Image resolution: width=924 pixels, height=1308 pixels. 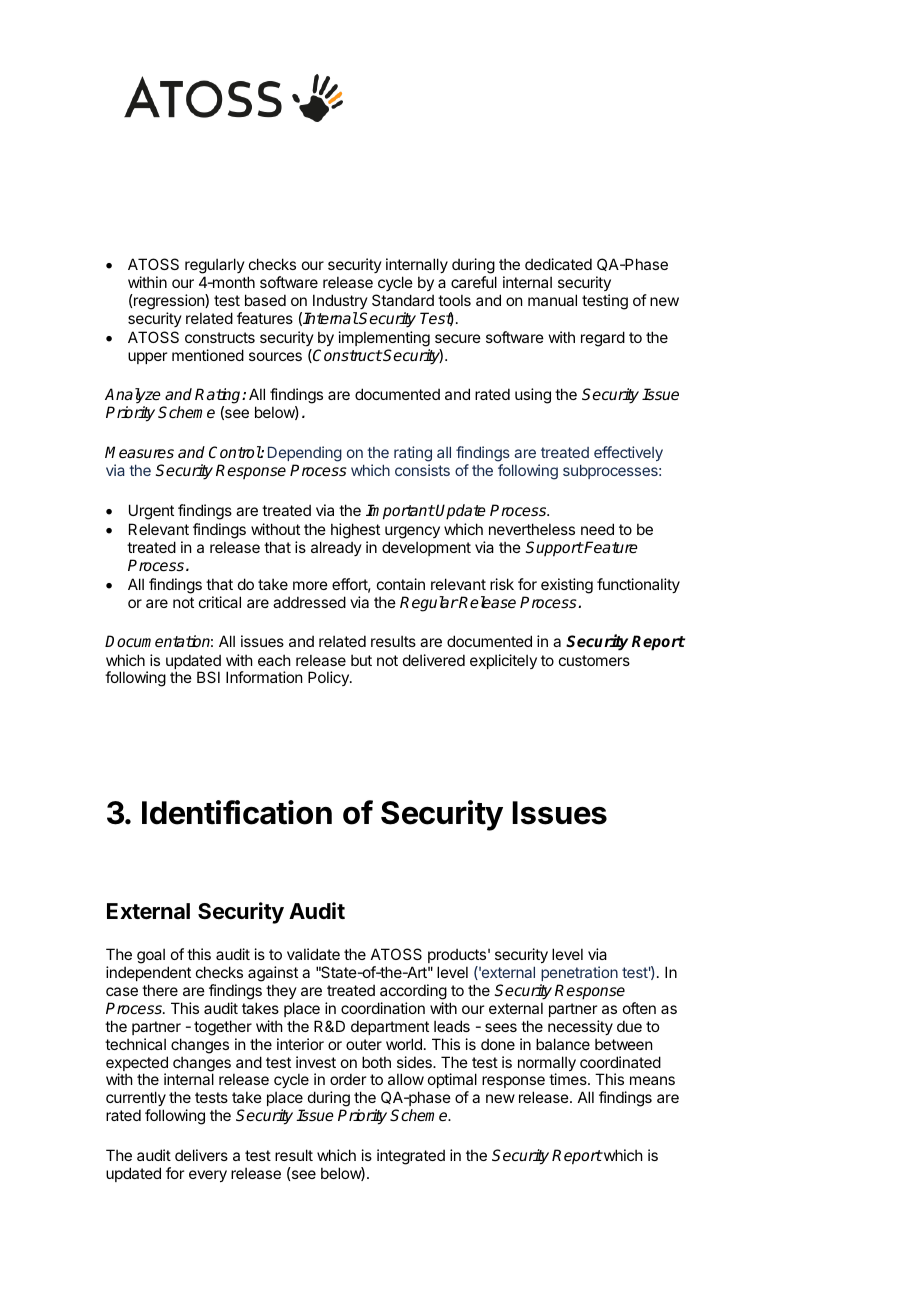 I want to click on mentioned, so click(x=208, y=355).
